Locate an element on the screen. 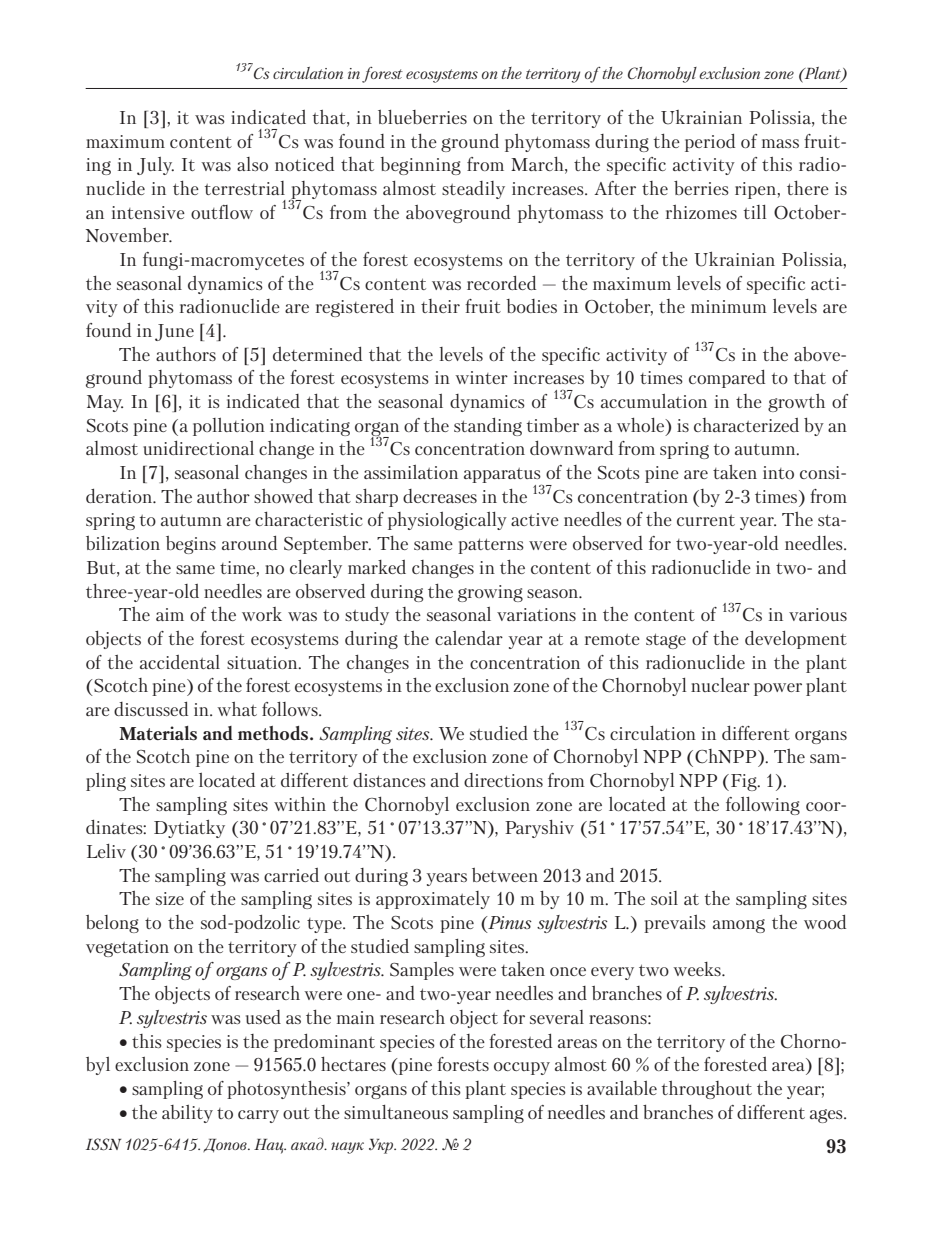 This screenshot has height=1238, width=952. steadily is located at coordinates (473, 190).
